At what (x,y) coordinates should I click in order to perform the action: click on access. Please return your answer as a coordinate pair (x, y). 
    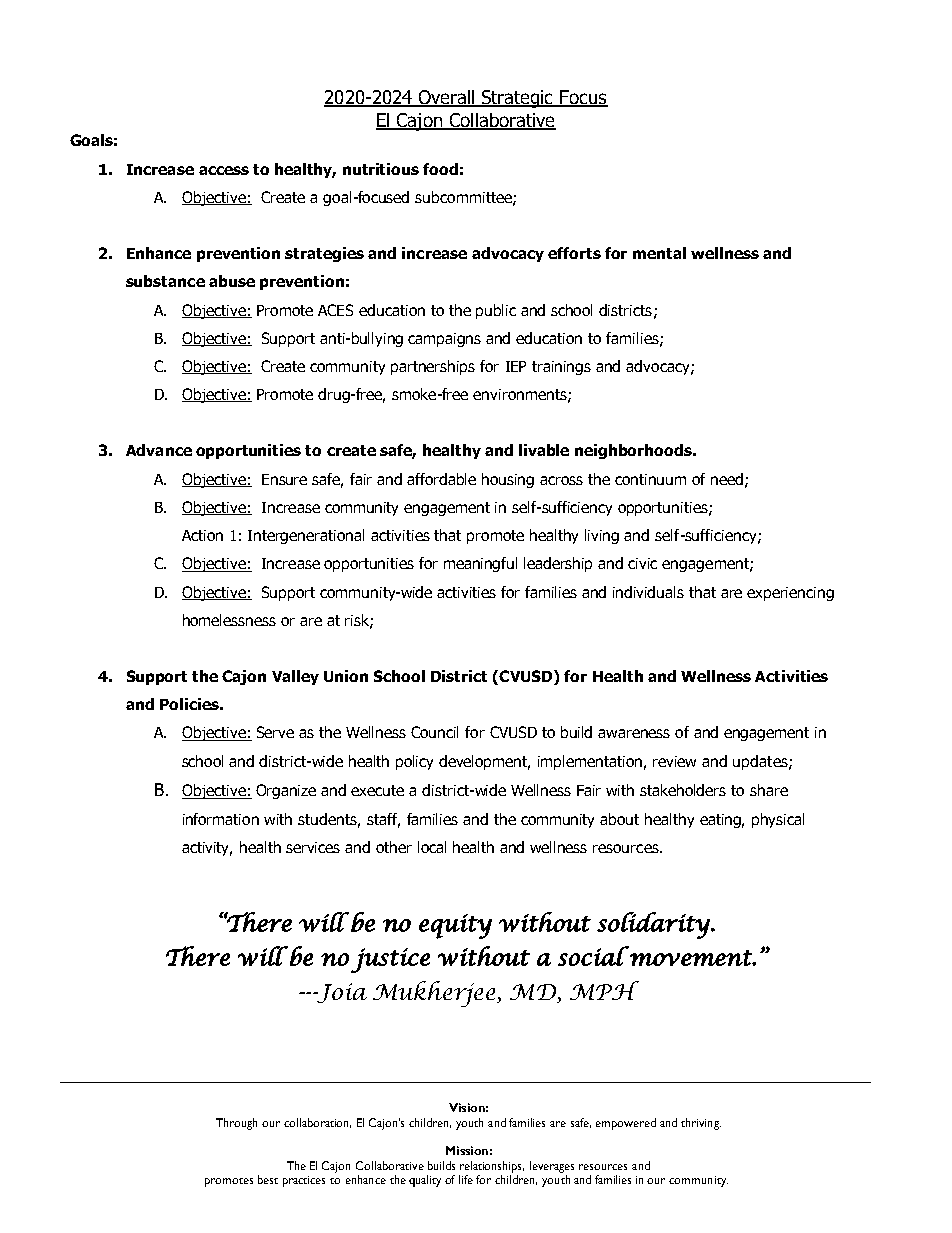
    Looking at the image, I should click on (224, 170).
